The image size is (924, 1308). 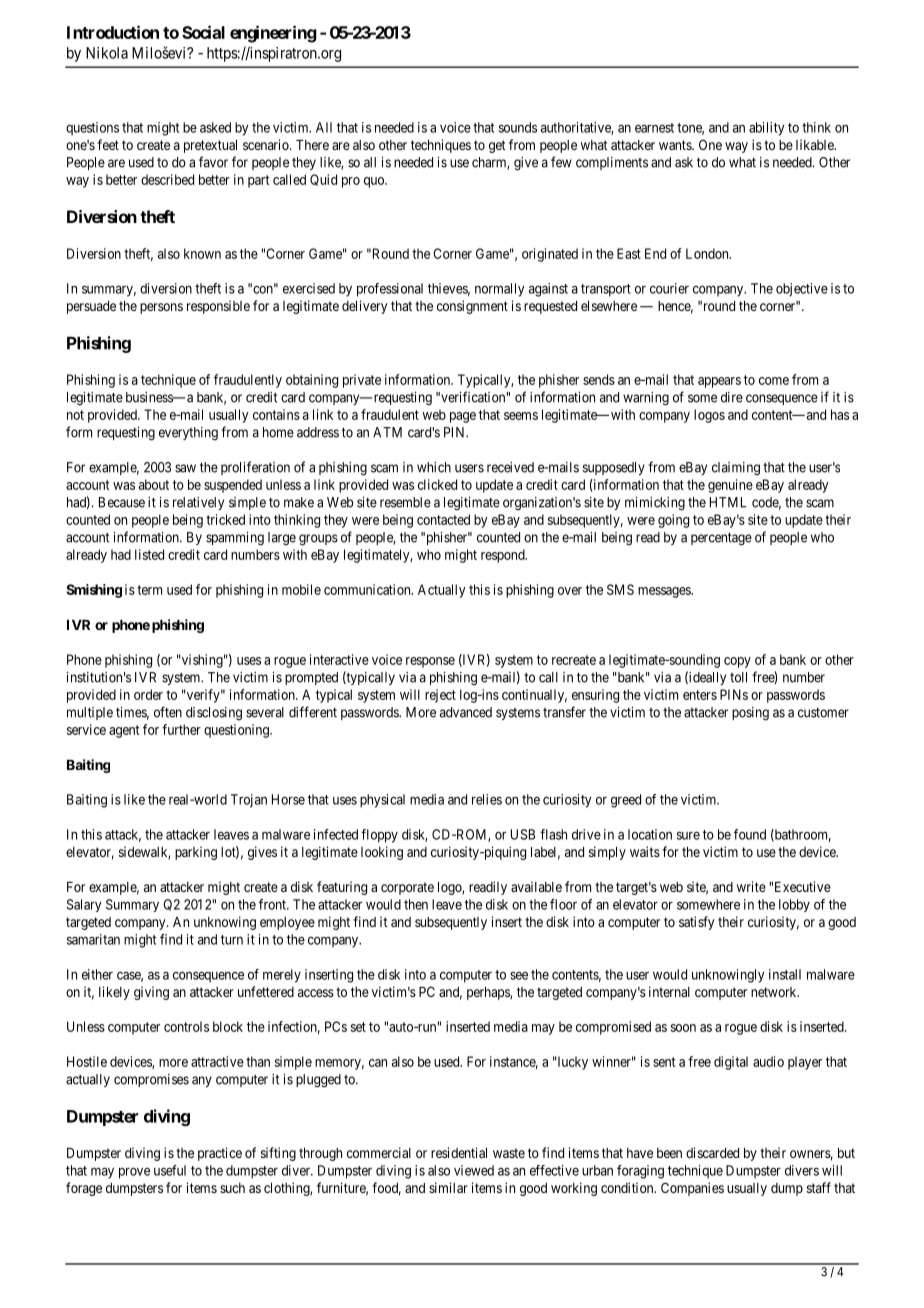 I want to click on Trojan, so click(x=249, y=801).
